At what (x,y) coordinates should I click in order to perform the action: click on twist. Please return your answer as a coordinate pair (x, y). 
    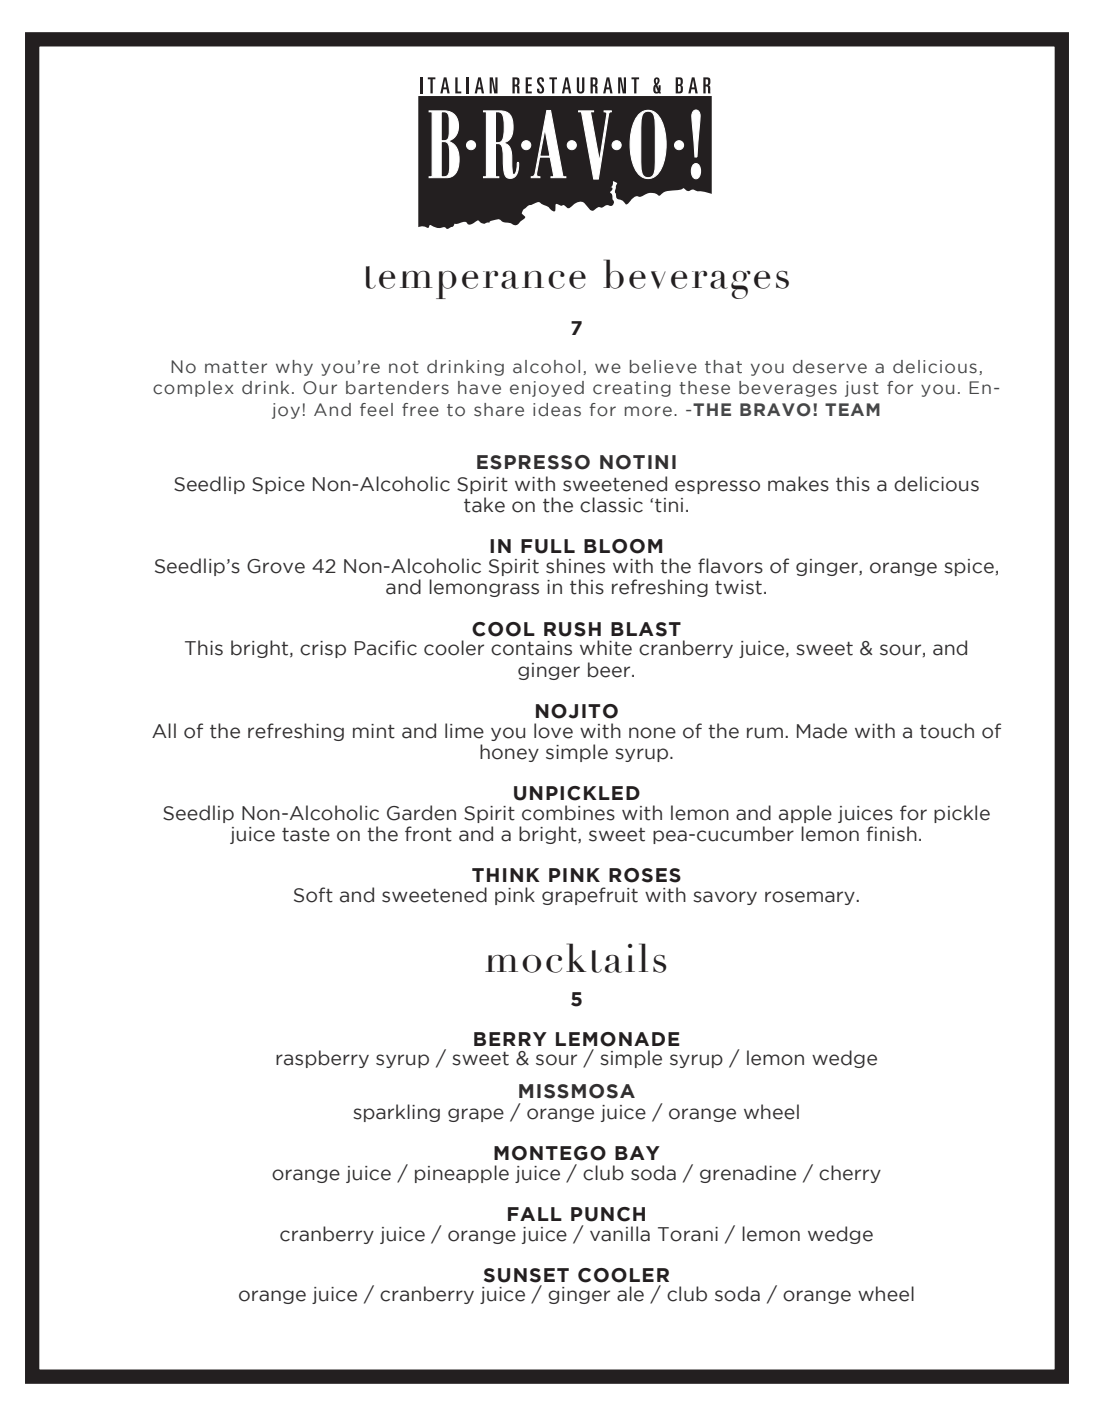
    Looking at the image, I should click on (738, 587).
